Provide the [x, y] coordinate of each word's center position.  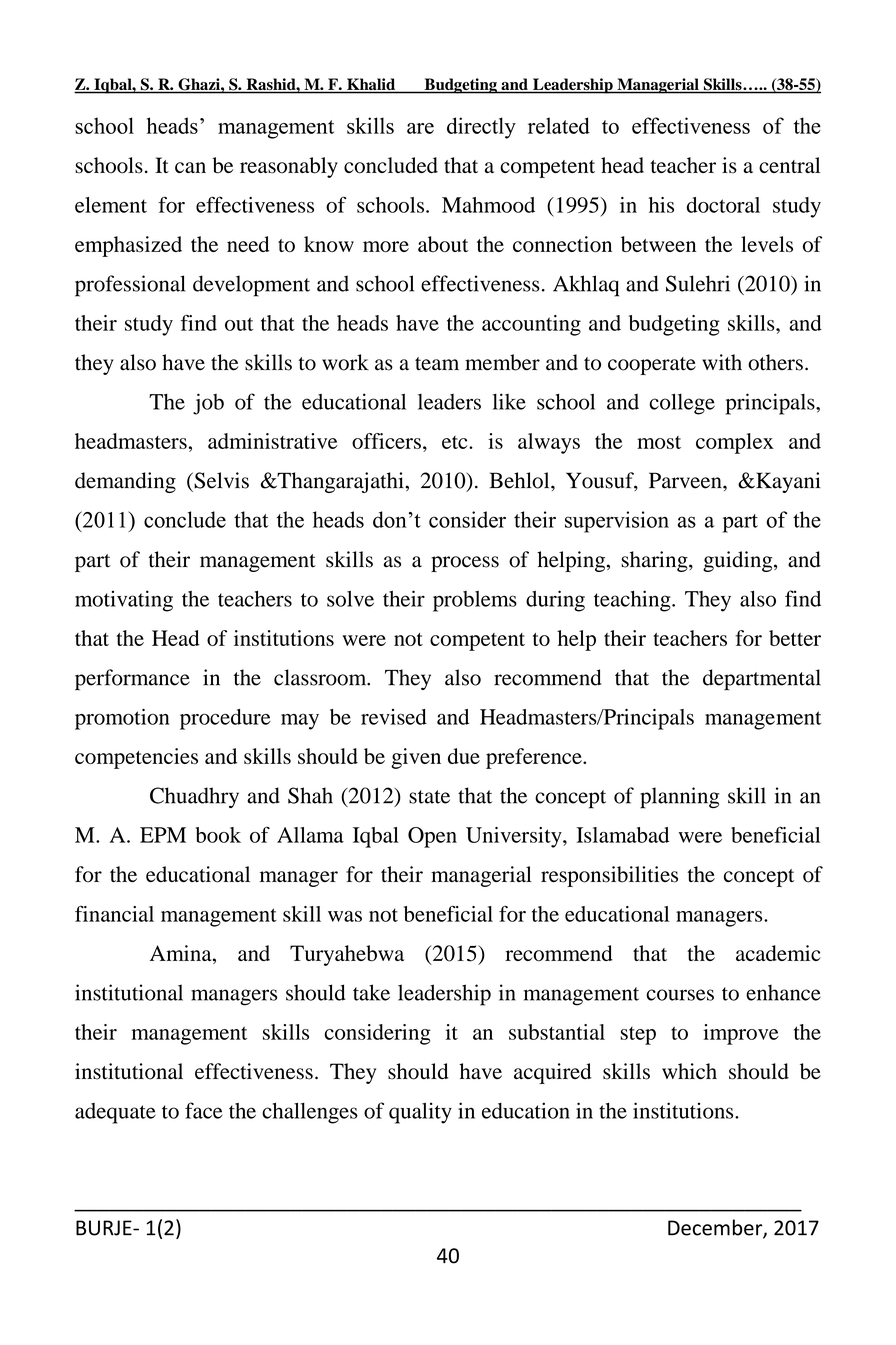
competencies [136, 758]
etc [456, 442]
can [190, 167]
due [464, 756]
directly [481, 128]
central [789, 165]
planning [679, 798]
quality [420, 1113]
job [208, 404]
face [204, 1110]
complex [735, 443]
